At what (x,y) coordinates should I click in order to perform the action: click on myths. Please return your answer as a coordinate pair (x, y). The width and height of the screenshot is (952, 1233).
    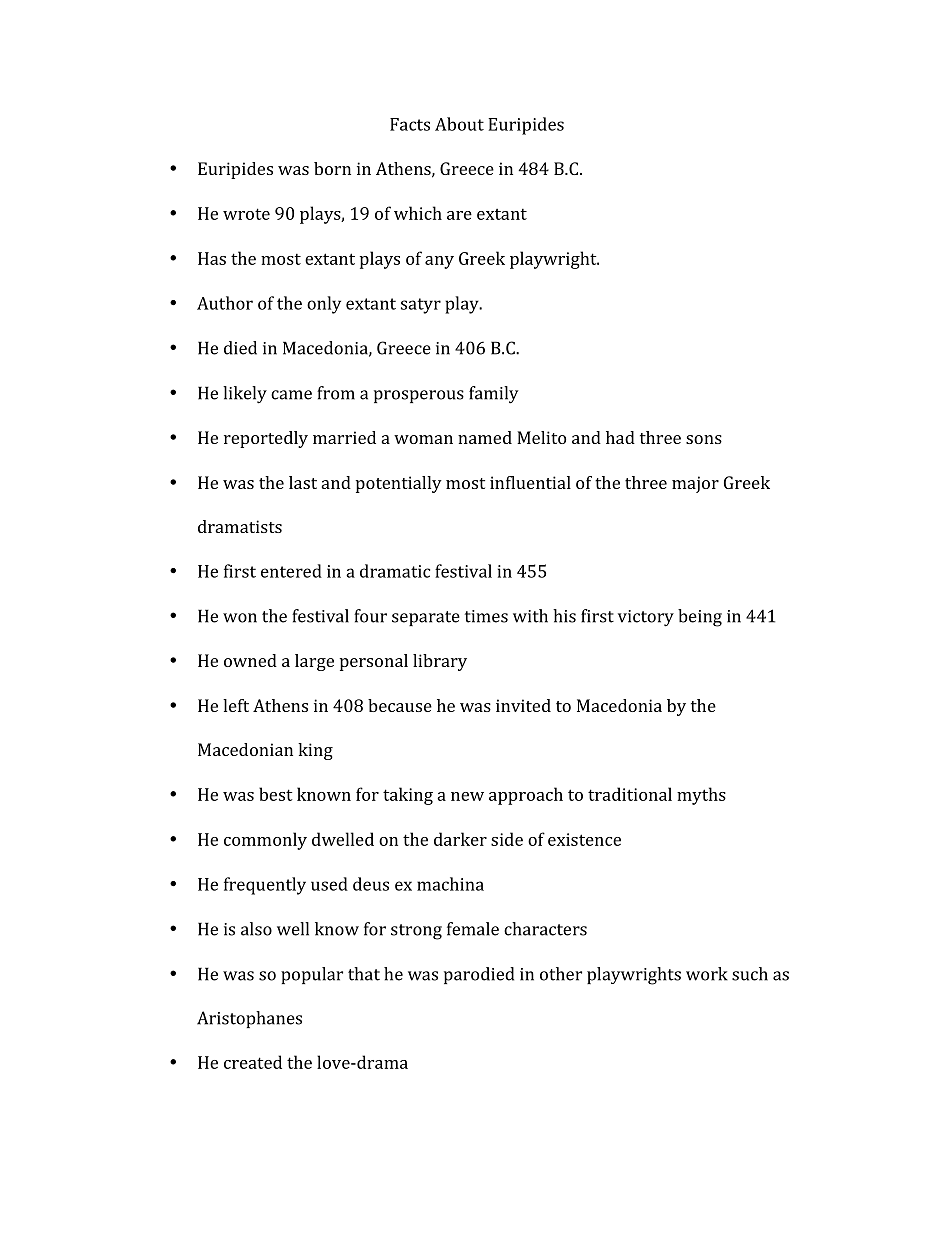
    Looking at the image, I should click on (701, 796).
